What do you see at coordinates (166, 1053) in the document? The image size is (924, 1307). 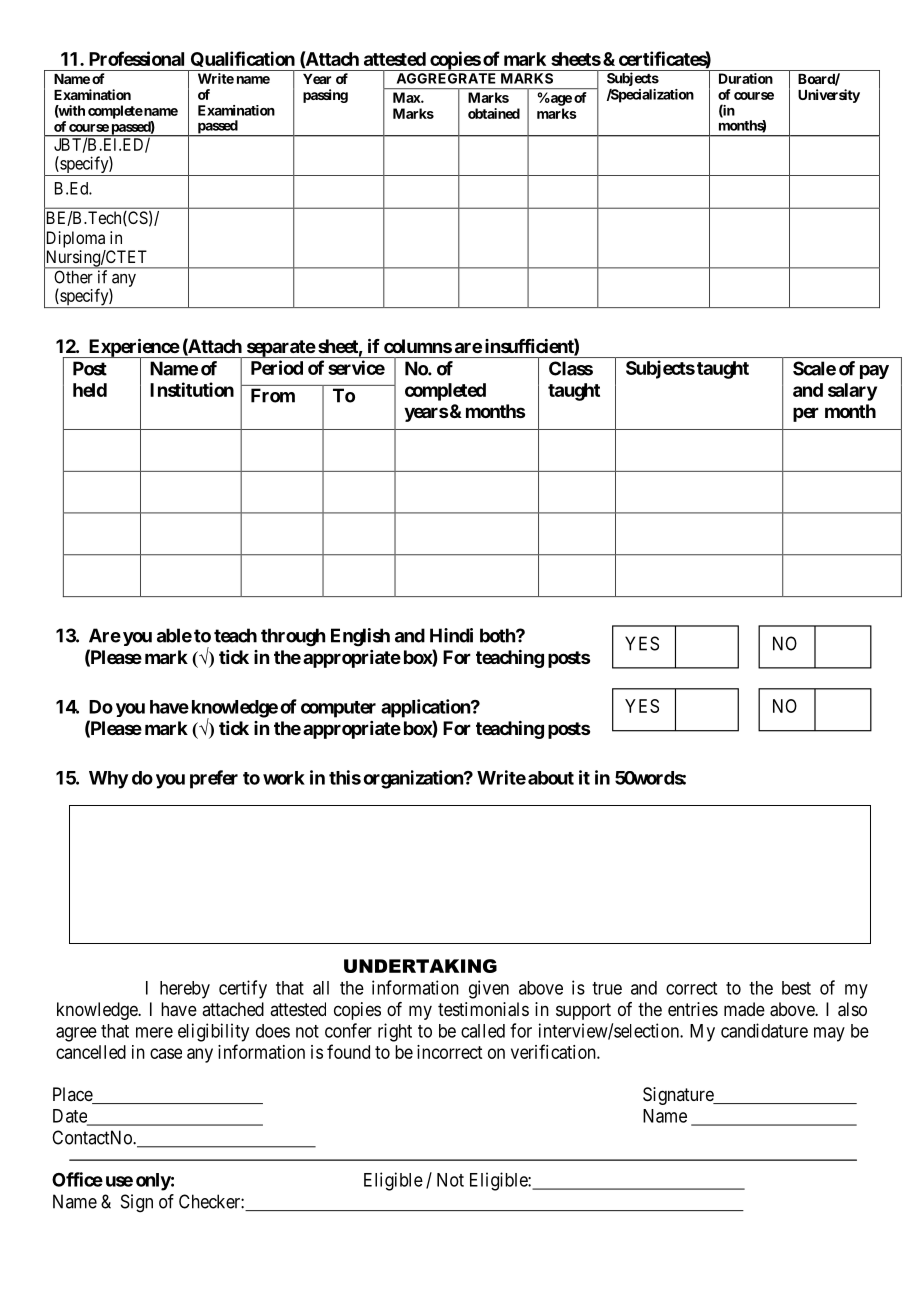 I see `case` at bounding box center [166, 1053].
